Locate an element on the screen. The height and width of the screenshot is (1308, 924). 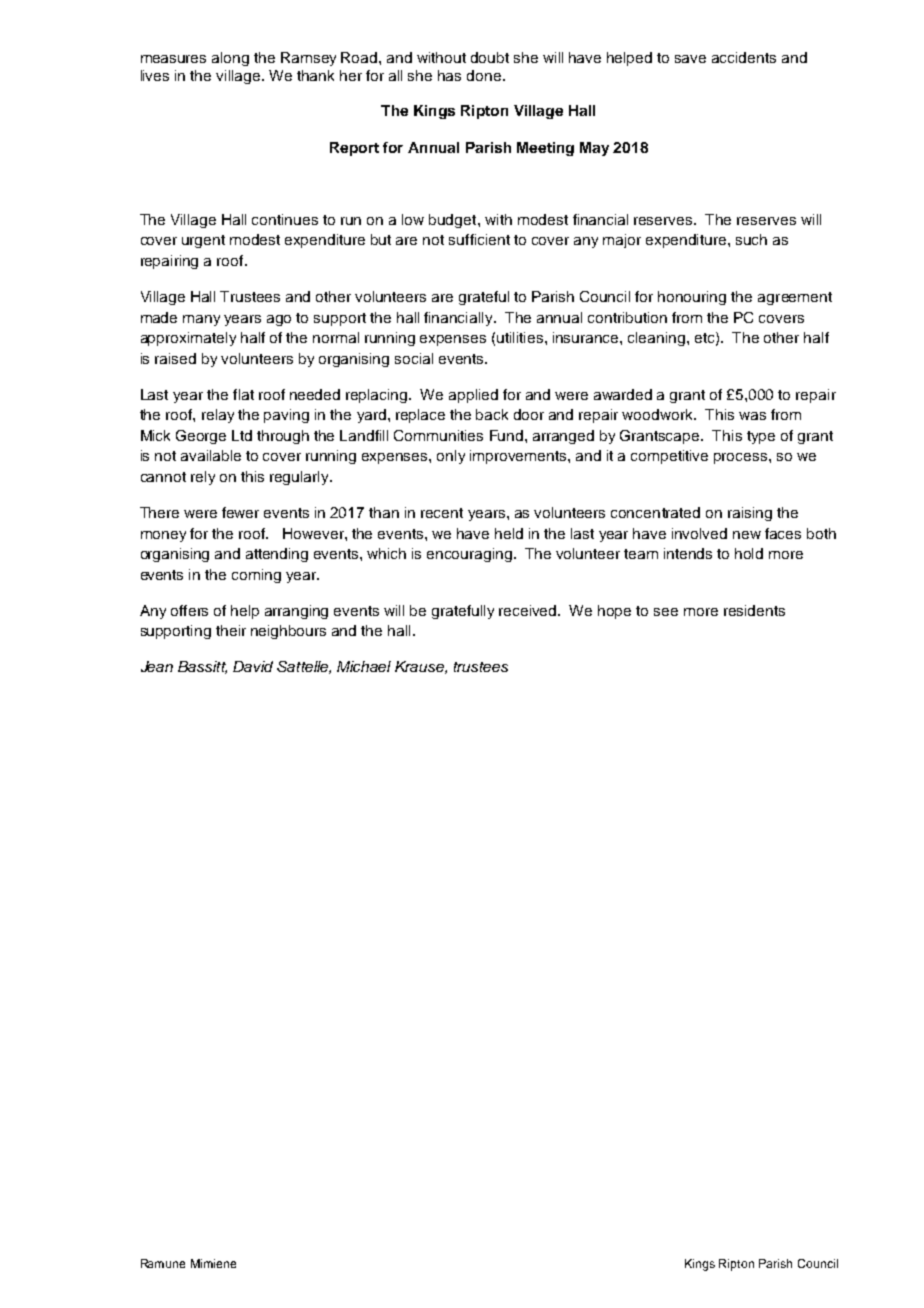
cleaning is located at coordinates (658, 339).
